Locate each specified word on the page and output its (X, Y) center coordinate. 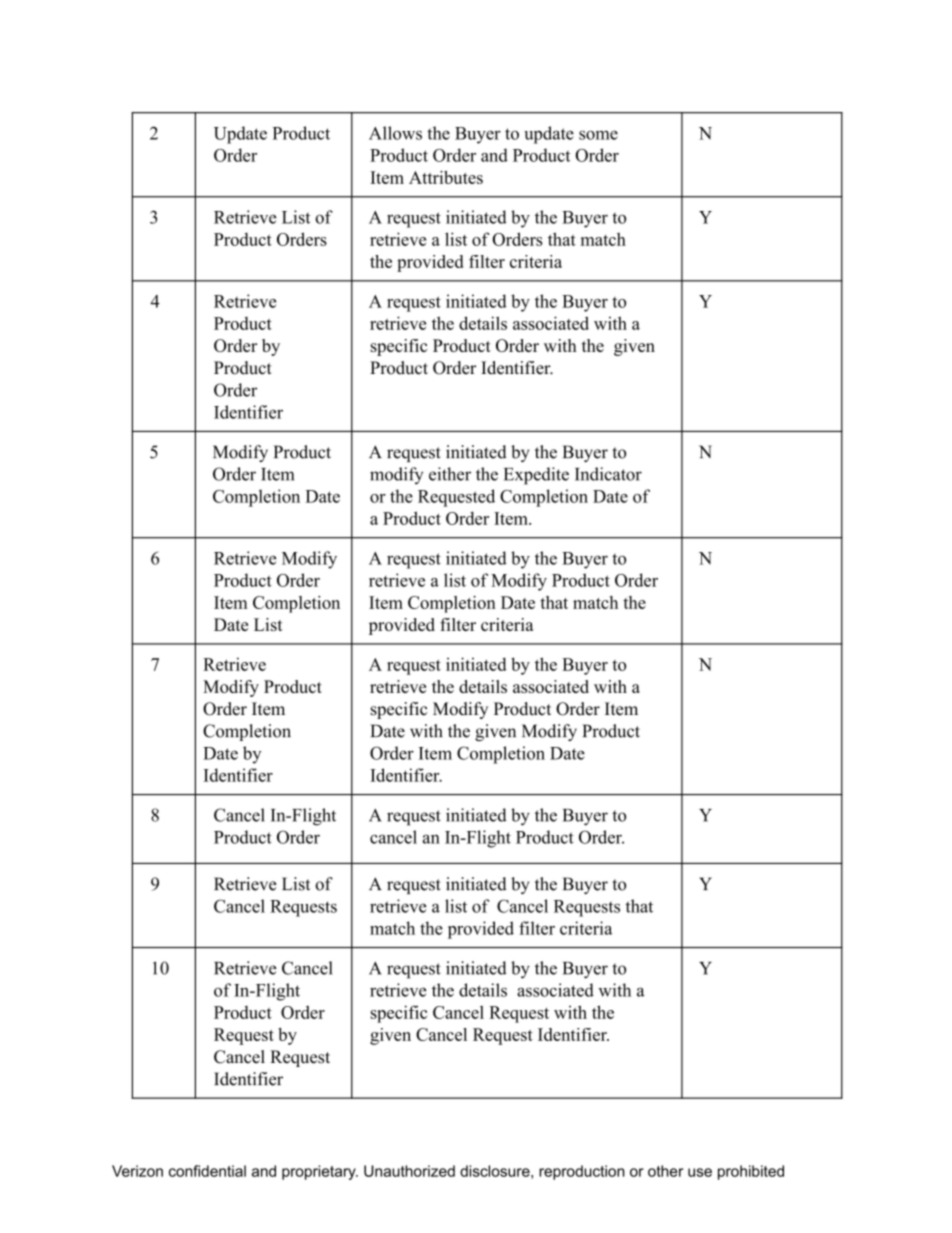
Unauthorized (409, 1171)
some (598, 135)
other (665, 1171)
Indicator (608, 474)
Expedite (536, 476)
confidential (207, 1171)
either (450, 474)
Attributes (446, 177)
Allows (395, 133)
